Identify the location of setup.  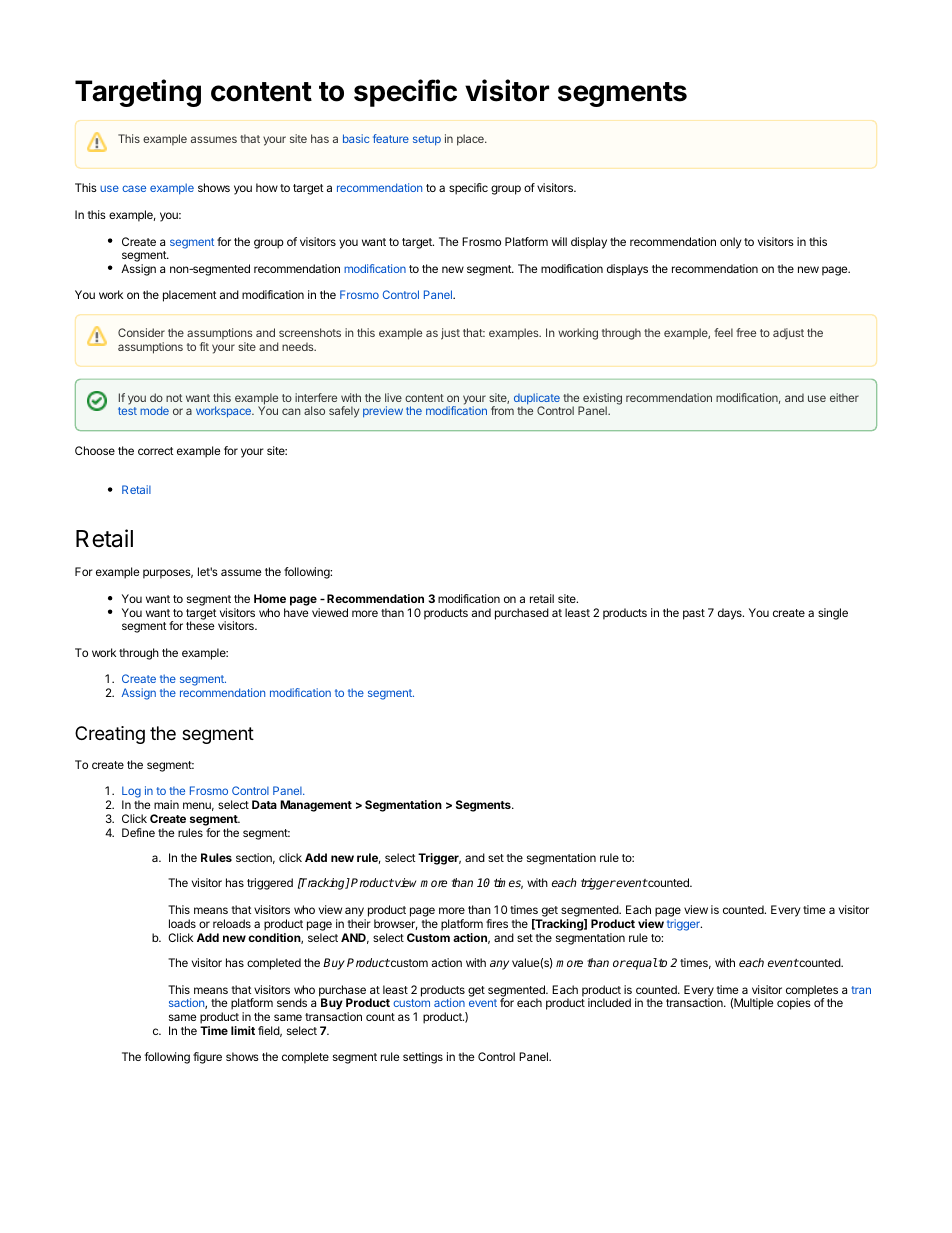
(427, 140).
